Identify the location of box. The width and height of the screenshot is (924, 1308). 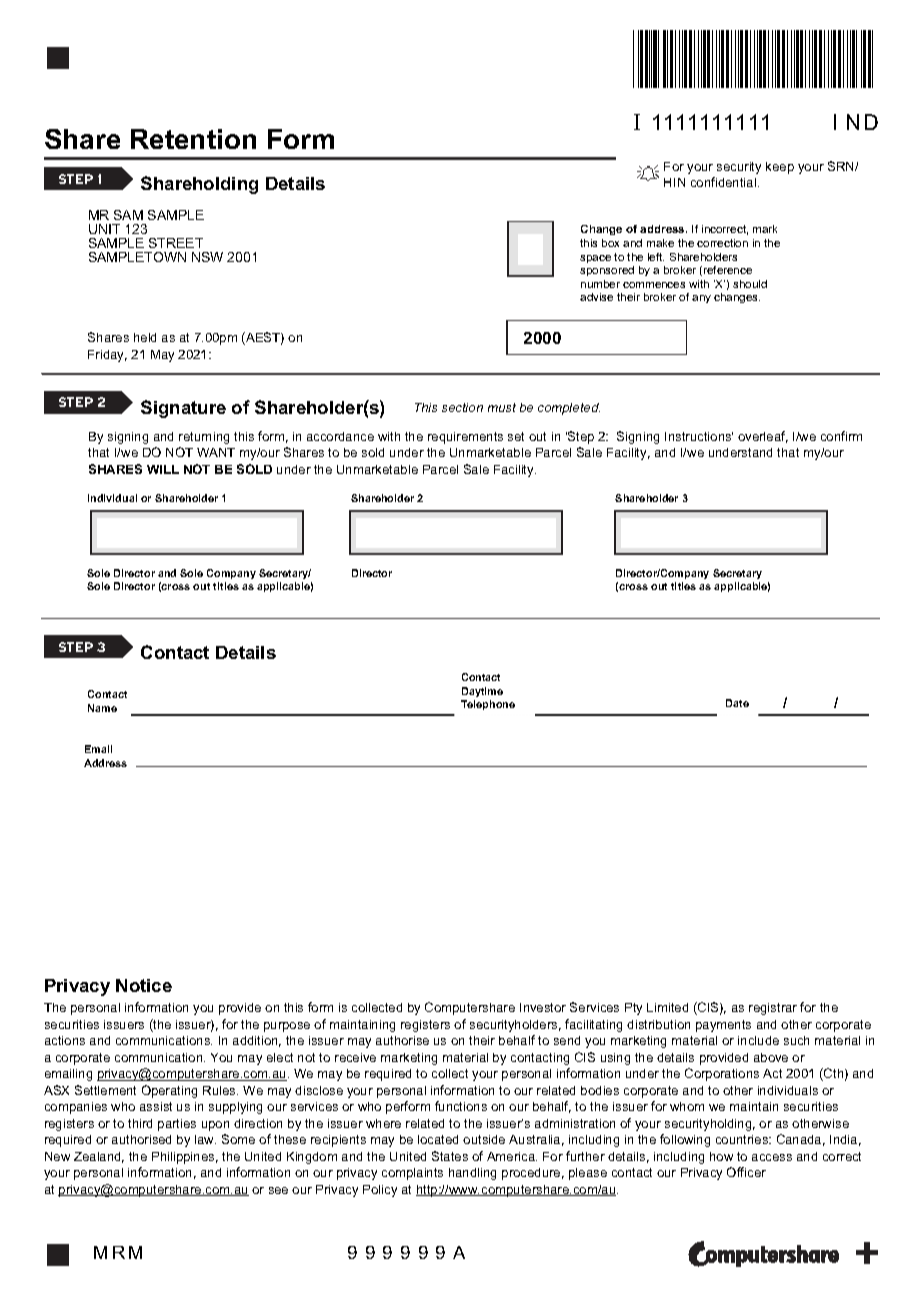
(610, 243).
